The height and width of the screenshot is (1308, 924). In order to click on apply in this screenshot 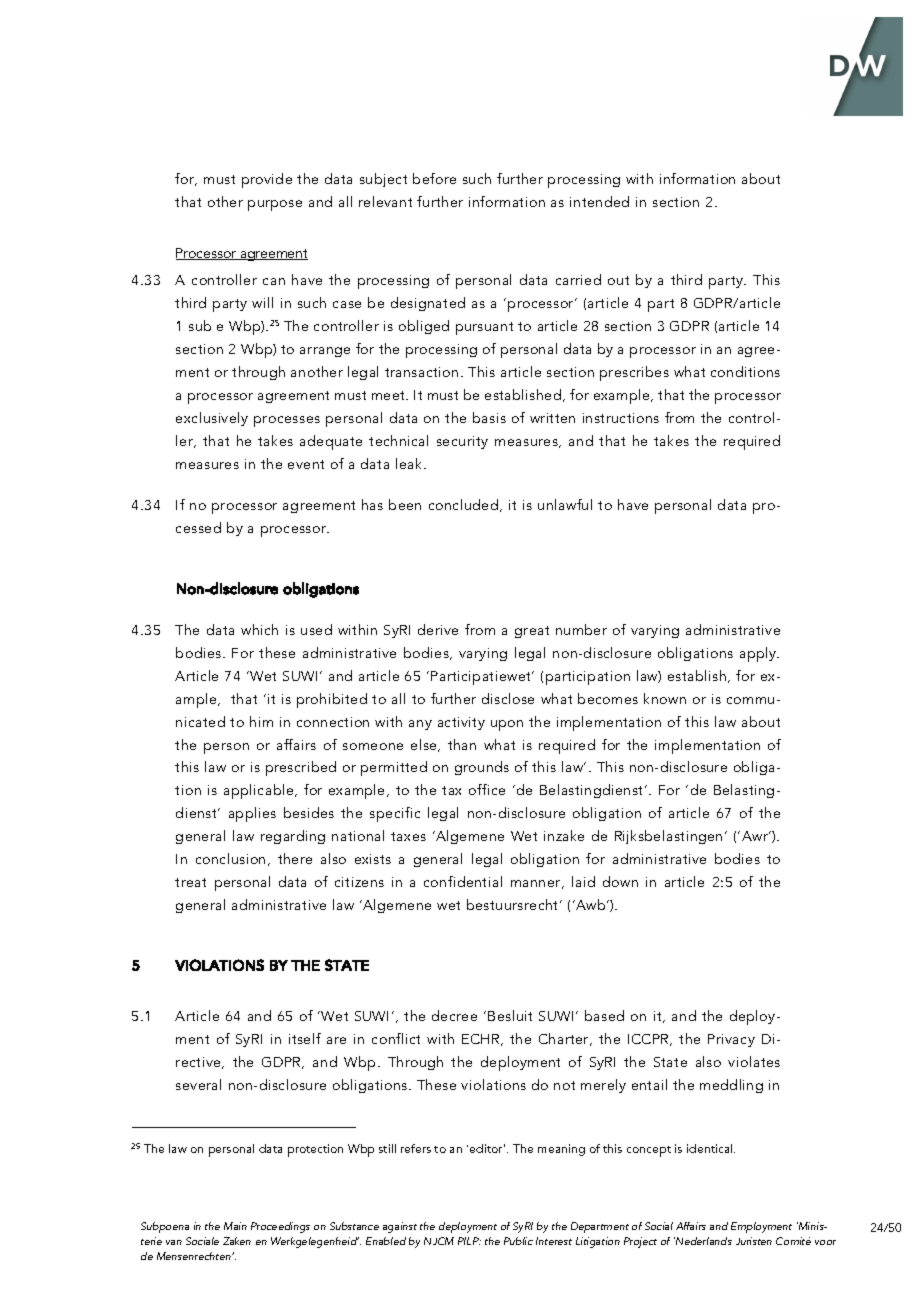, I will do `click(759, 654)`.
